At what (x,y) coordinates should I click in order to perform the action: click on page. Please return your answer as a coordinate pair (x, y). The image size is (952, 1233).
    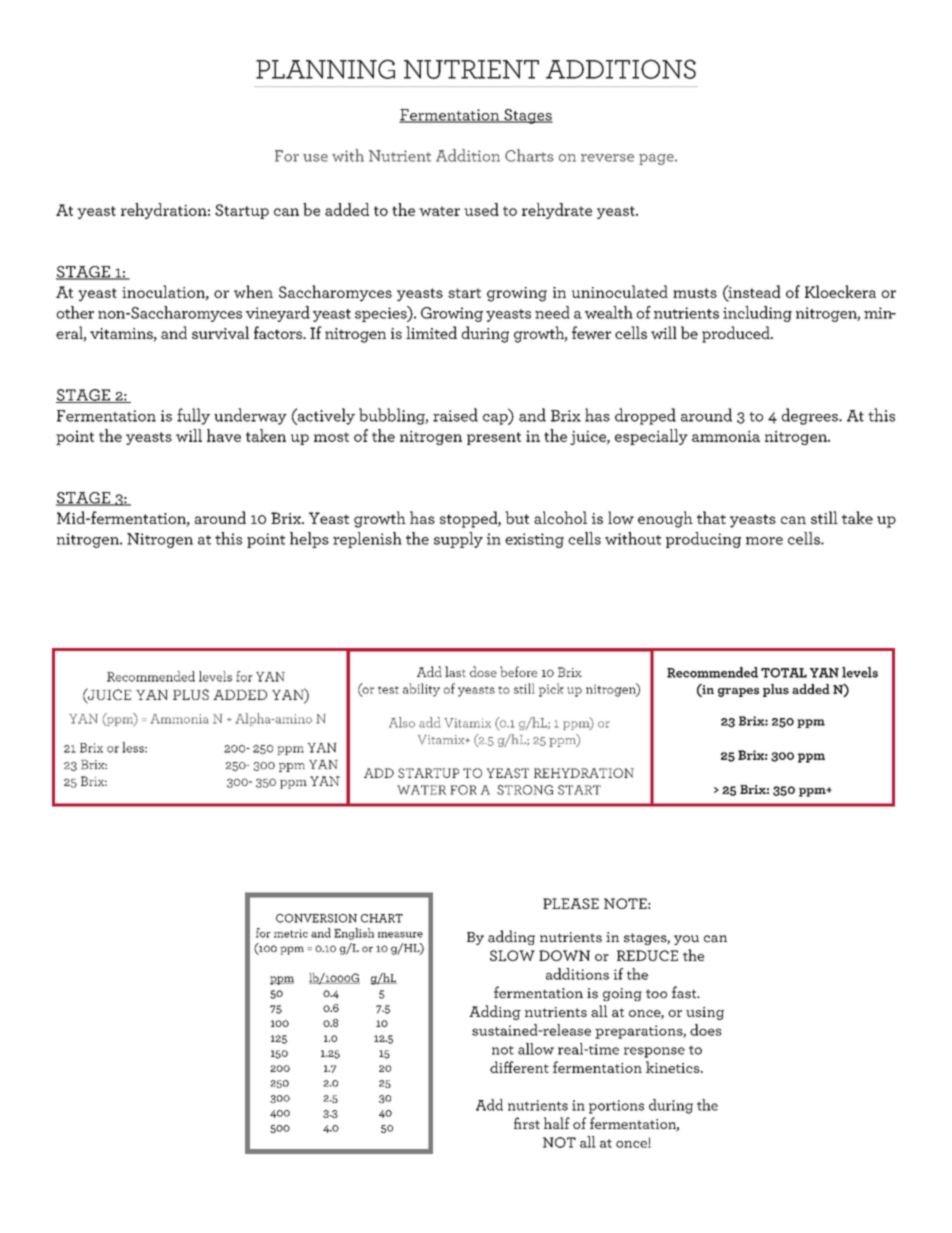
    Looking at the image, I should click on (657, 159).
